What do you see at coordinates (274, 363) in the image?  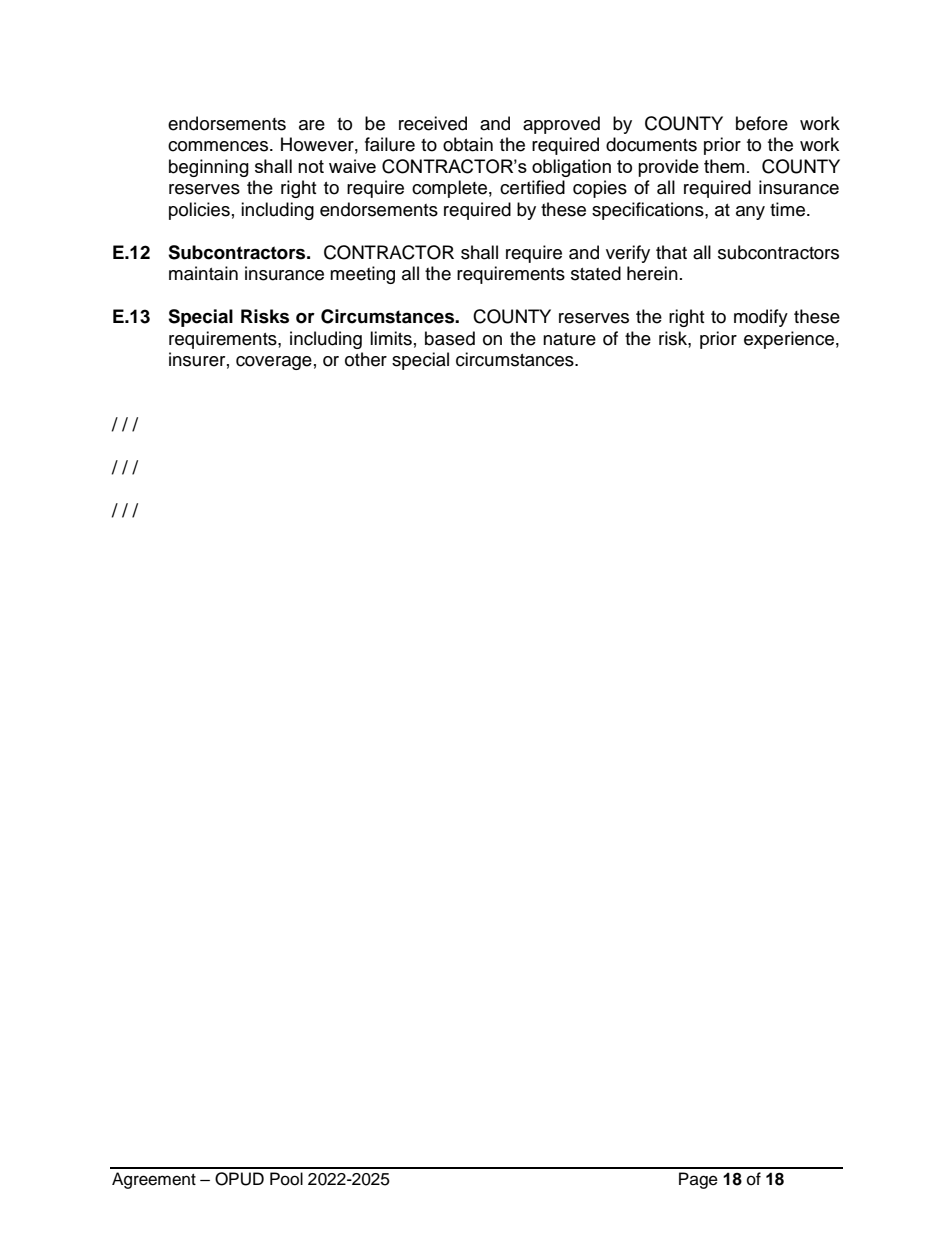 I see `coverage` at bounding box center [274, 363].
